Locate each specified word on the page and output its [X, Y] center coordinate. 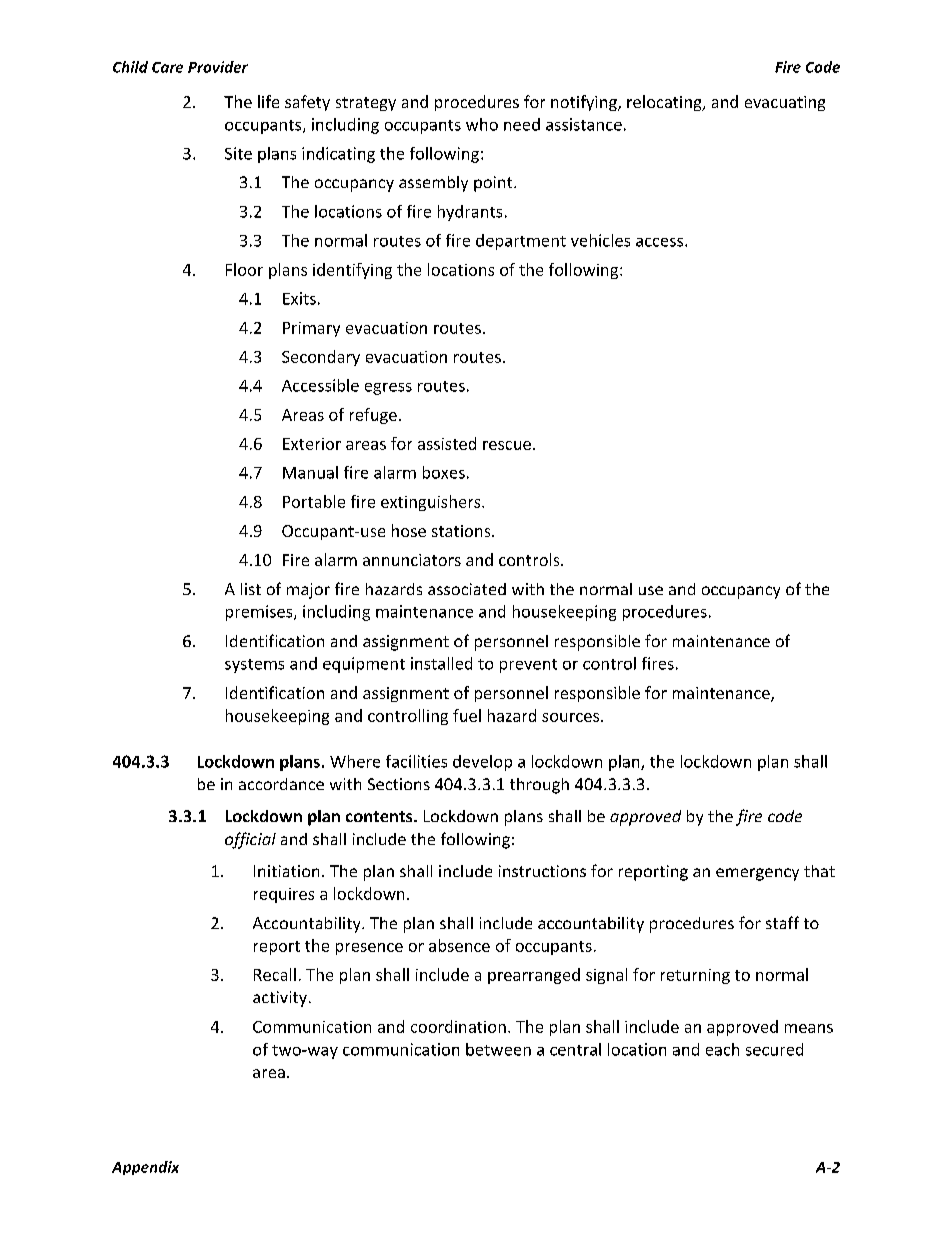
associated [467, 589]
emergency [757, 874]
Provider [218, 67]
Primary [311, 329]
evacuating [785, 103]
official [250, 840]
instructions [542, 871]
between [498, 1049]
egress [388, 389]
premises [260, 613]
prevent [528, 666]
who [482, 124]
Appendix [145, 1168]
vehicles [600, 240]
